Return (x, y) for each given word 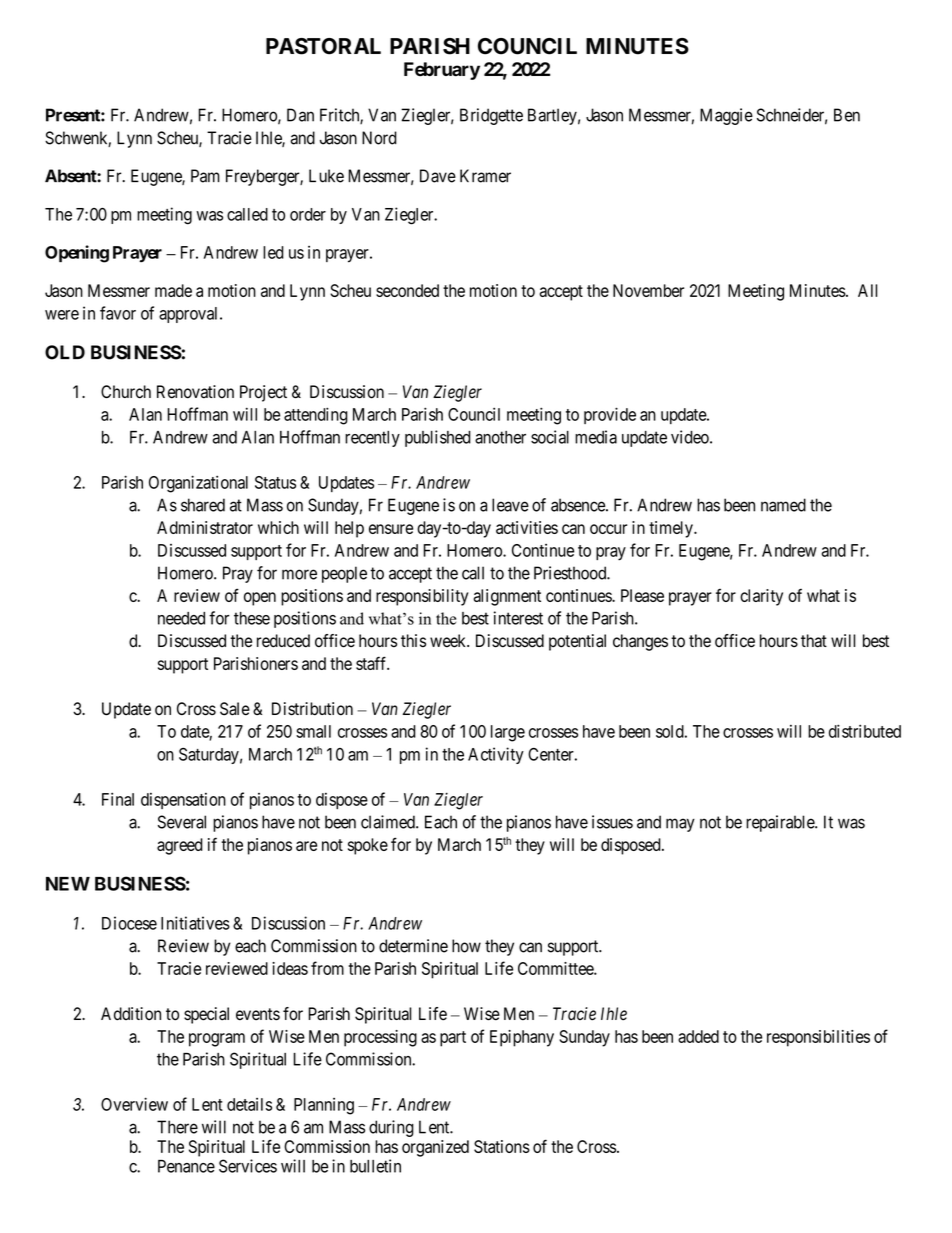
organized (435, 1148)
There (177, 1127)
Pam (205, 176)
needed (181, 618)
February (442, 71)
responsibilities (818, 1038)
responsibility (422, 597)
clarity (761, 597)
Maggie (726, 116)
